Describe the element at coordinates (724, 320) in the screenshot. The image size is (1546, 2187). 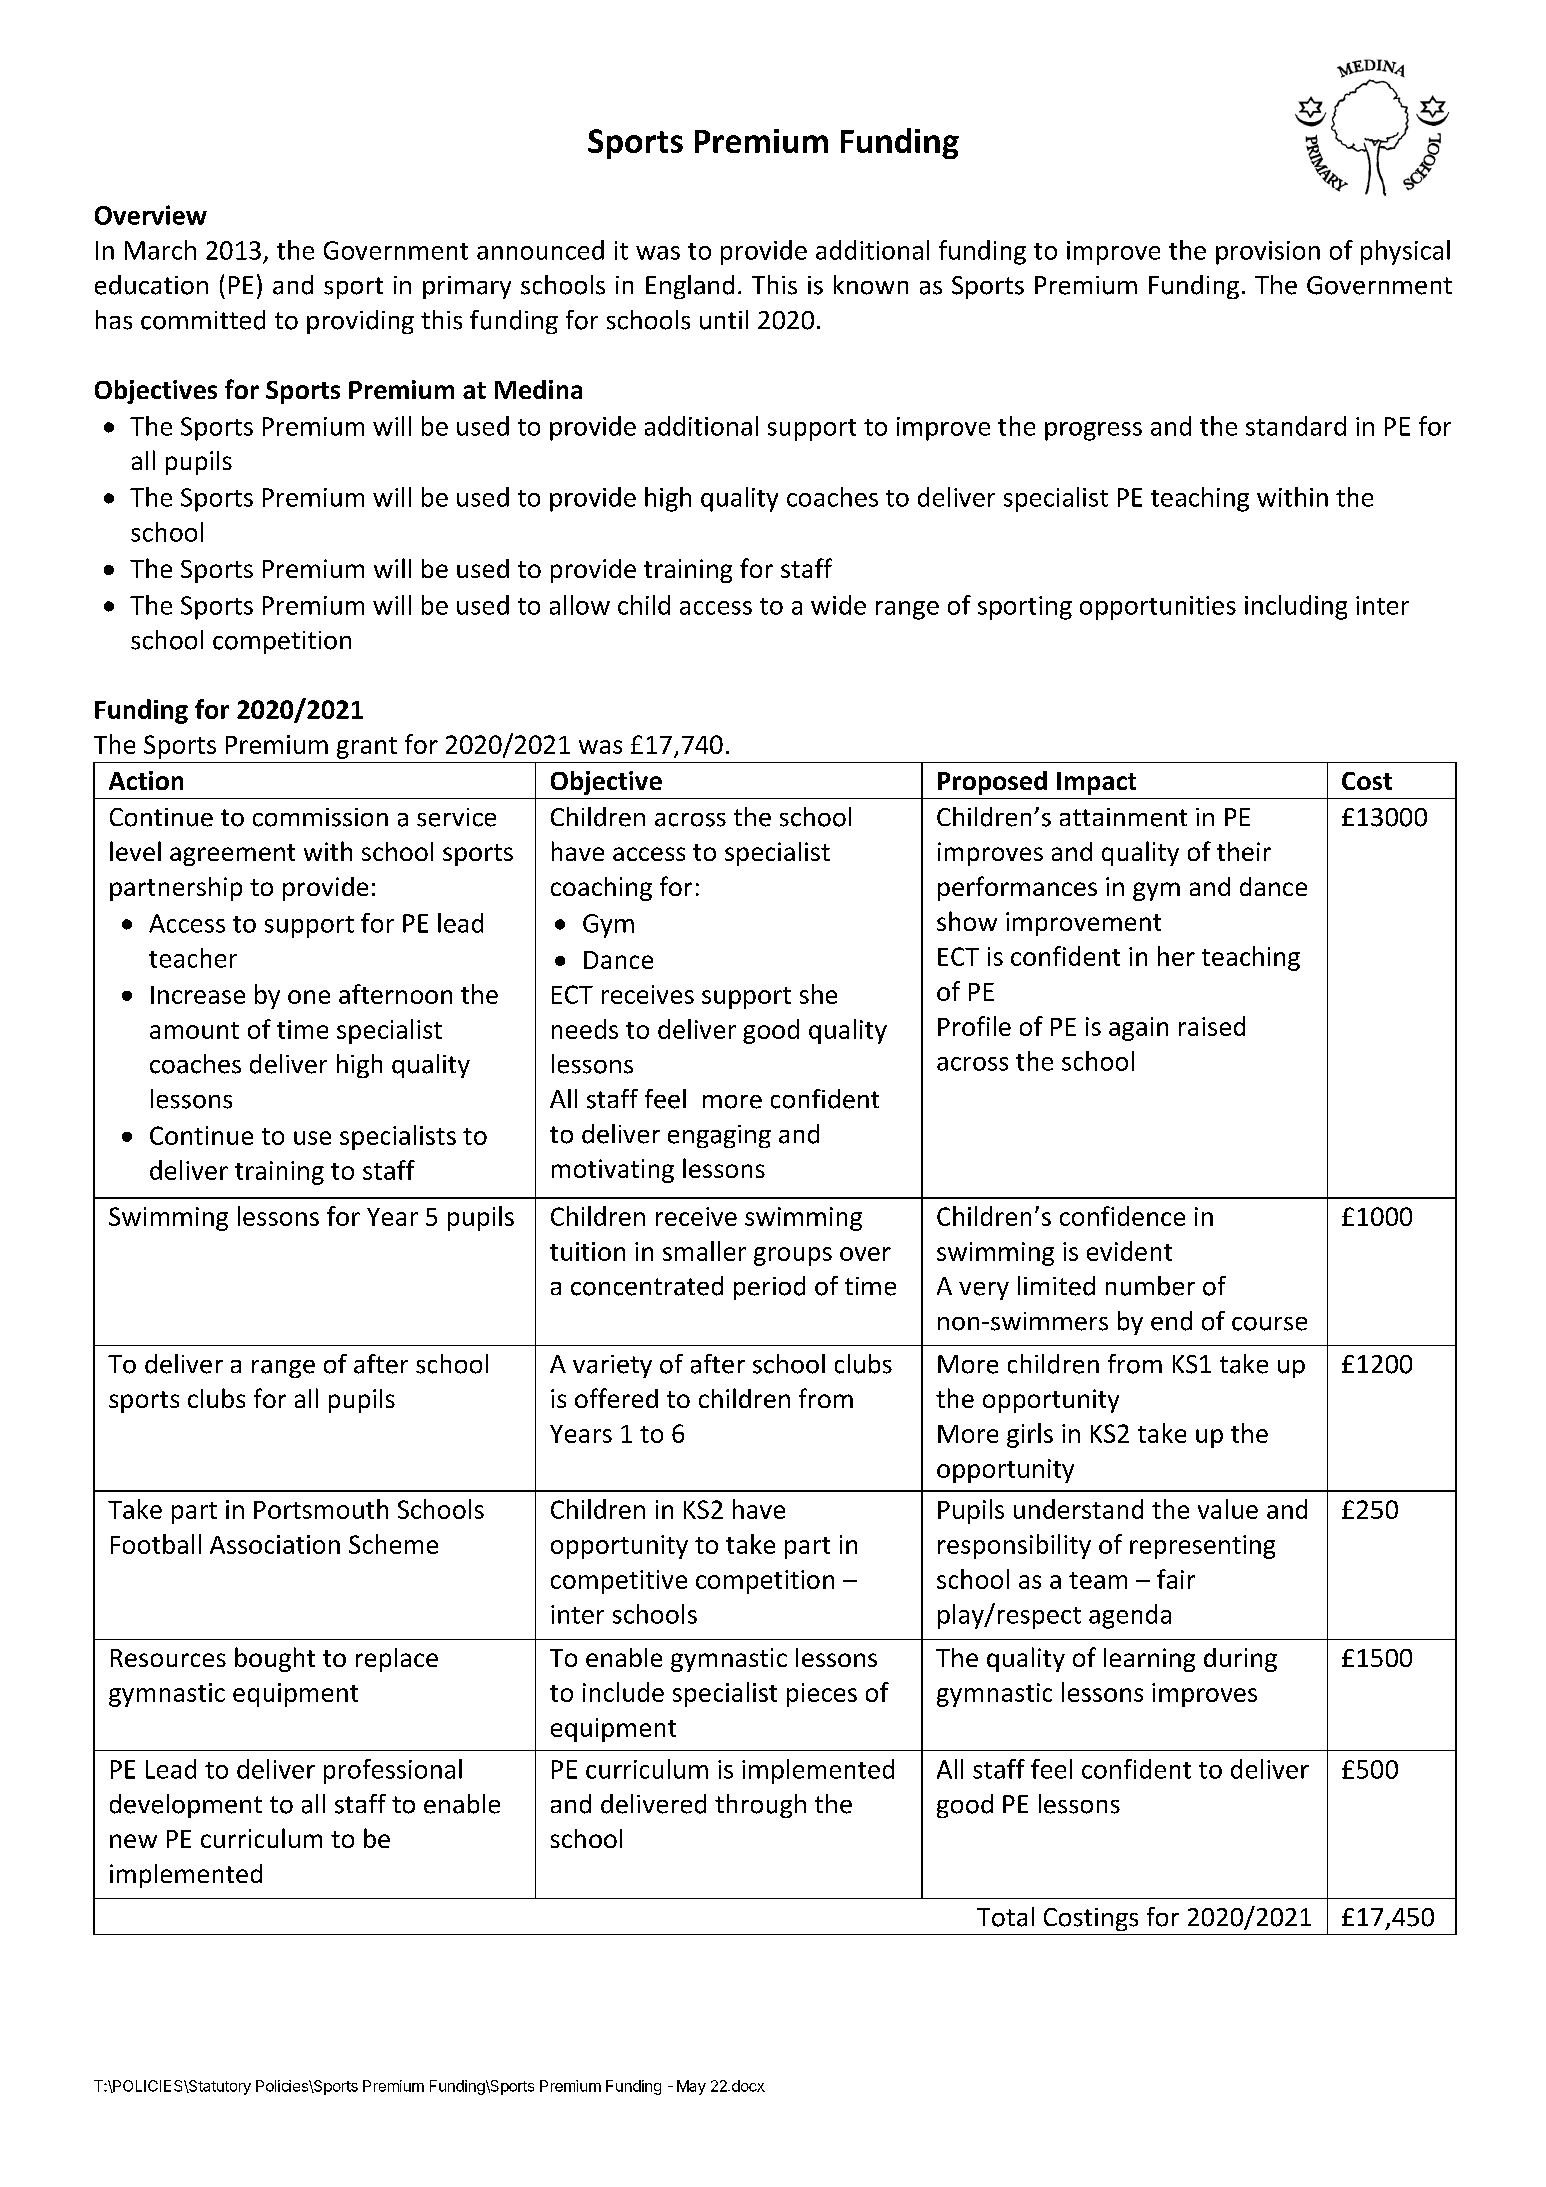
I see `until` at that location.
